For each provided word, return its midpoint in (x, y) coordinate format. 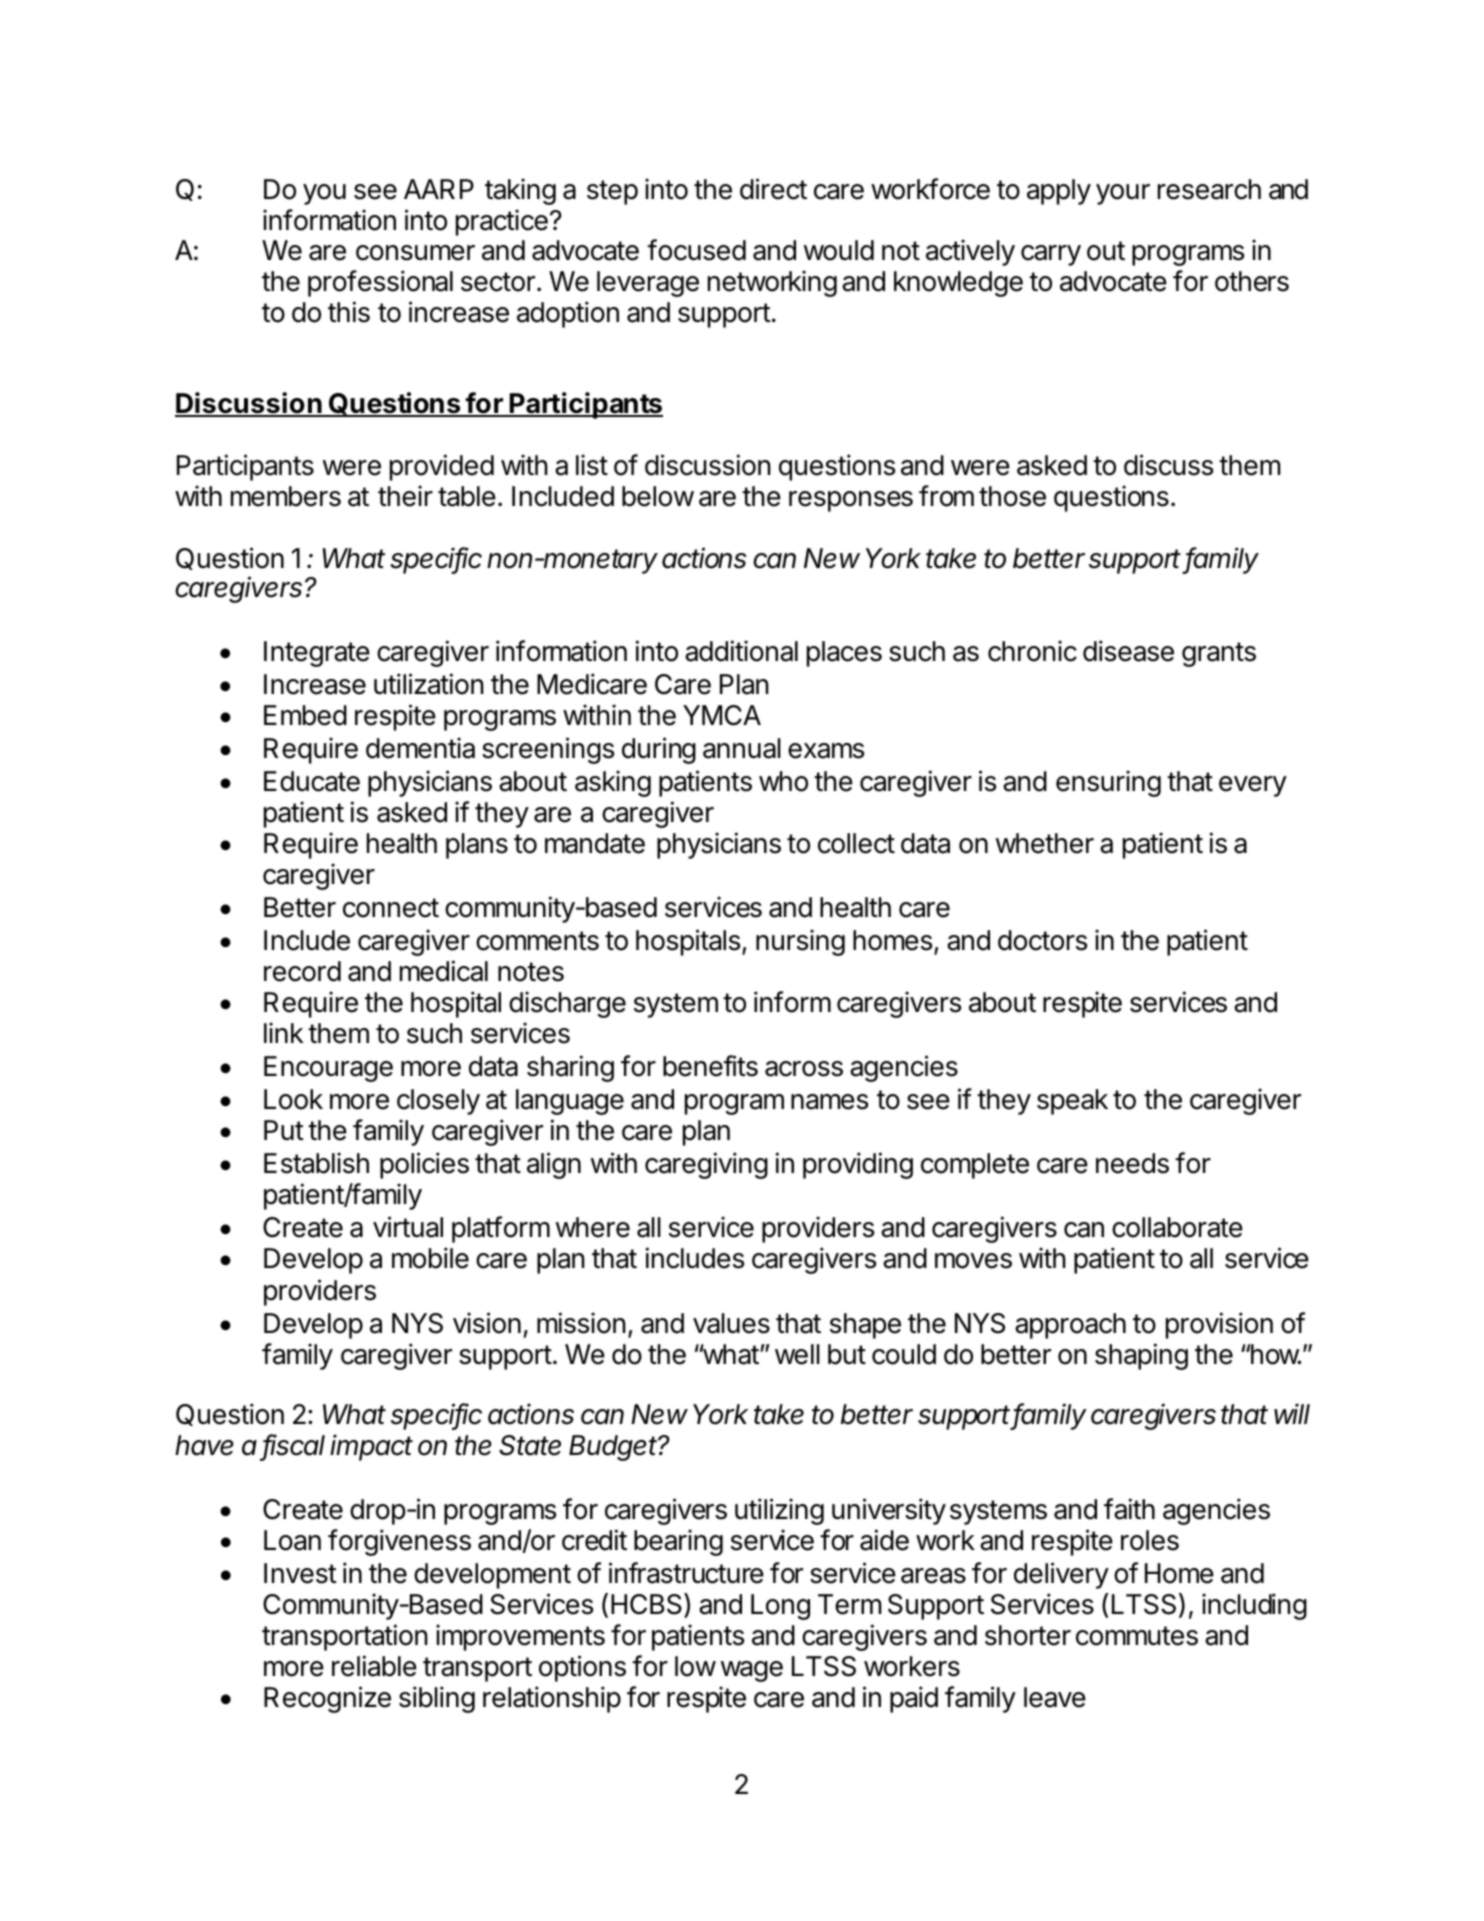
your (1123, 194)
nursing (800, 942)
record (302, 971)
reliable (374, 1666)
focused (696, 250)
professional (380, 283)
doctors (1042, 940)
